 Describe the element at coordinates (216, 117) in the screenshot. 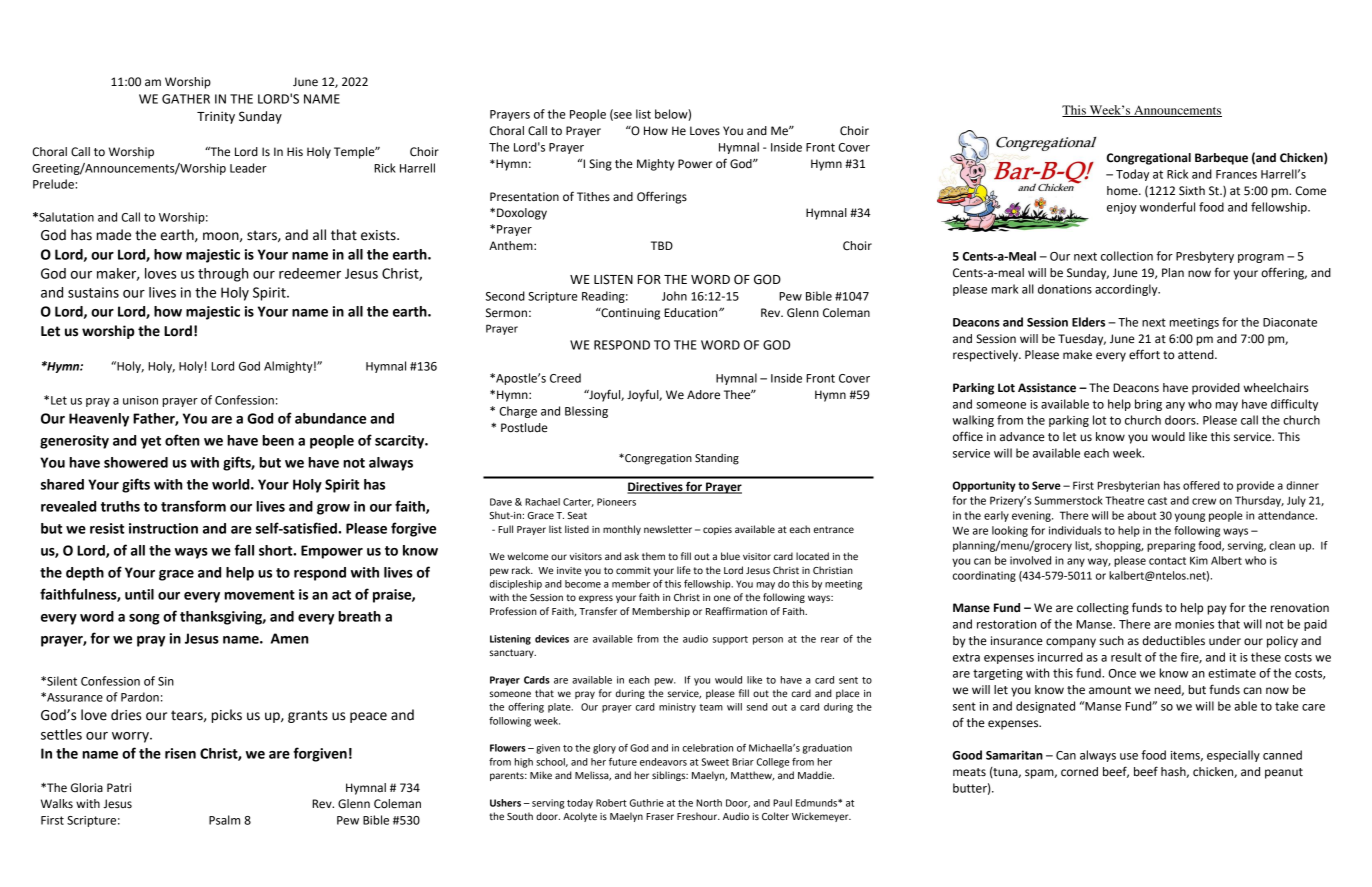

I see `Trinity` at that location.
